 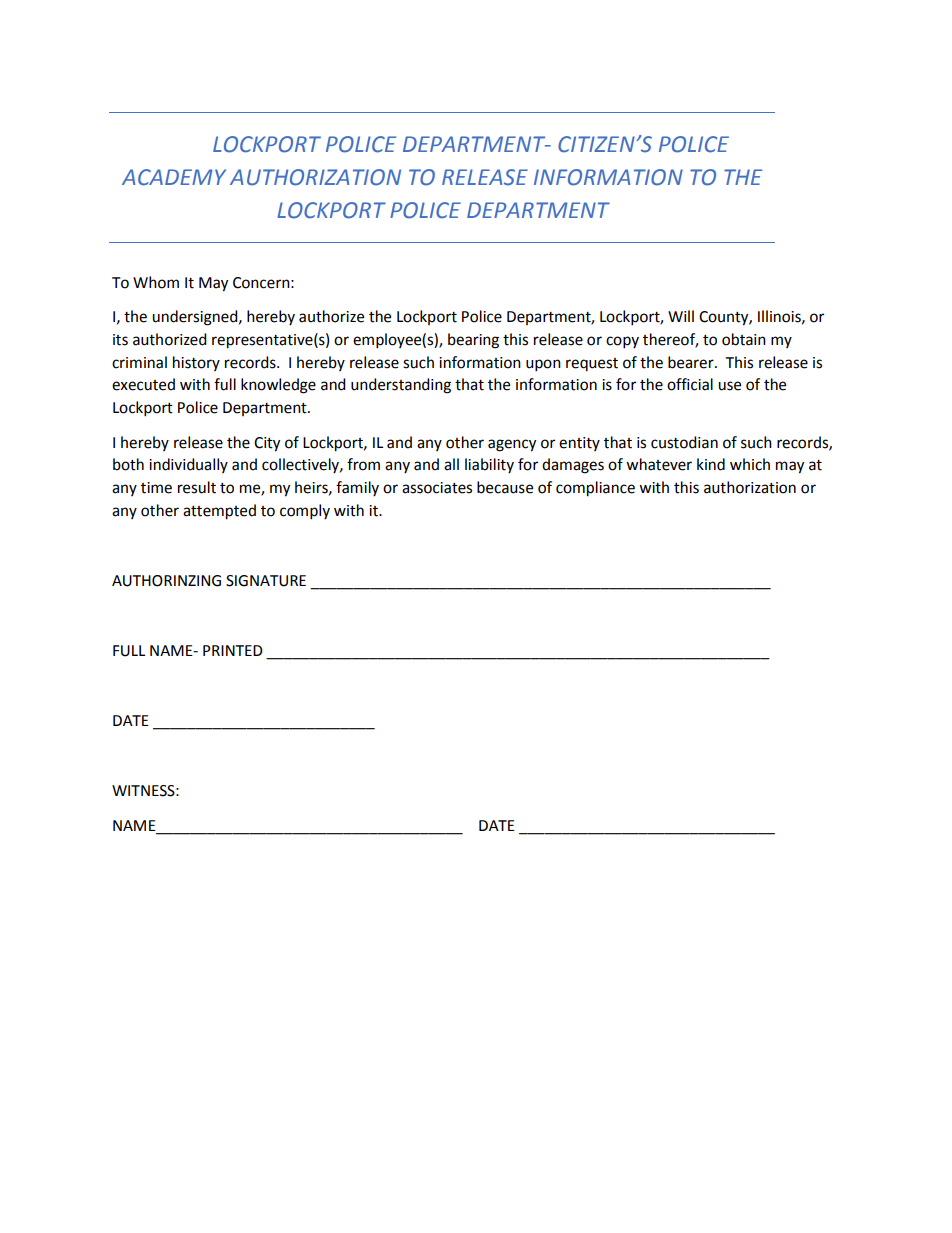 I want to click on SIGNATURE, so click(x=266, y=581).
